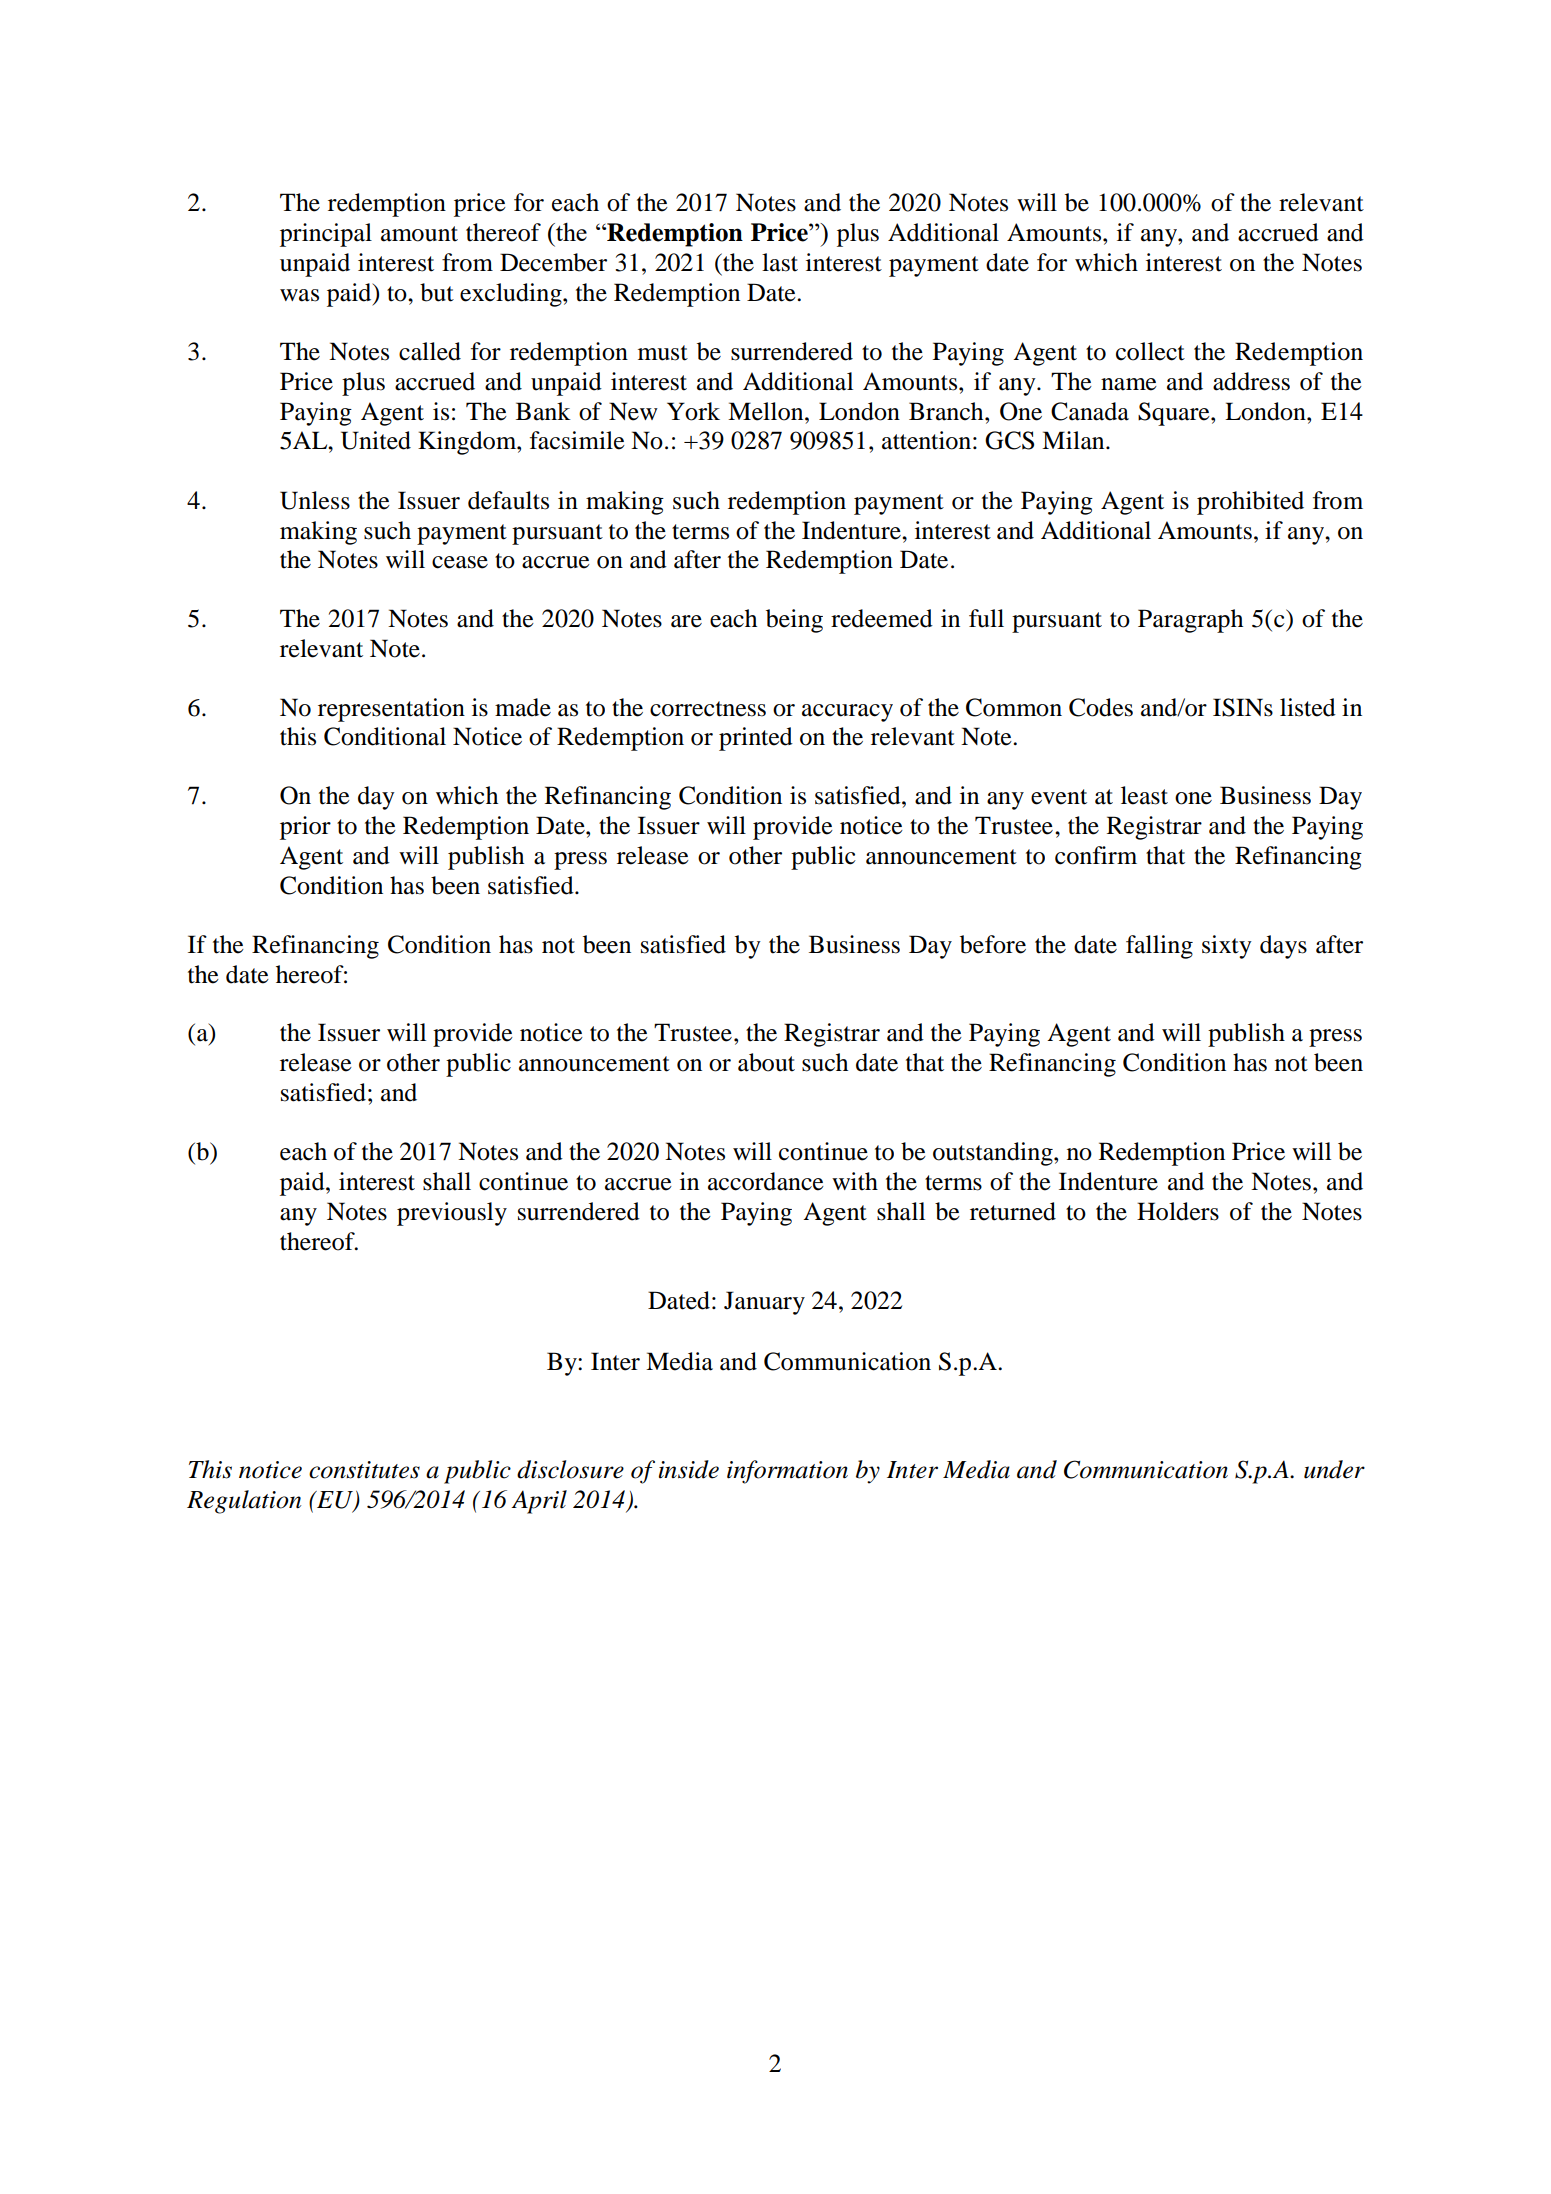 The image size is (1551, 2194). What do you see at coordinates (794, 621) in the document?
I see `being` at bounding box center [794, 621].
